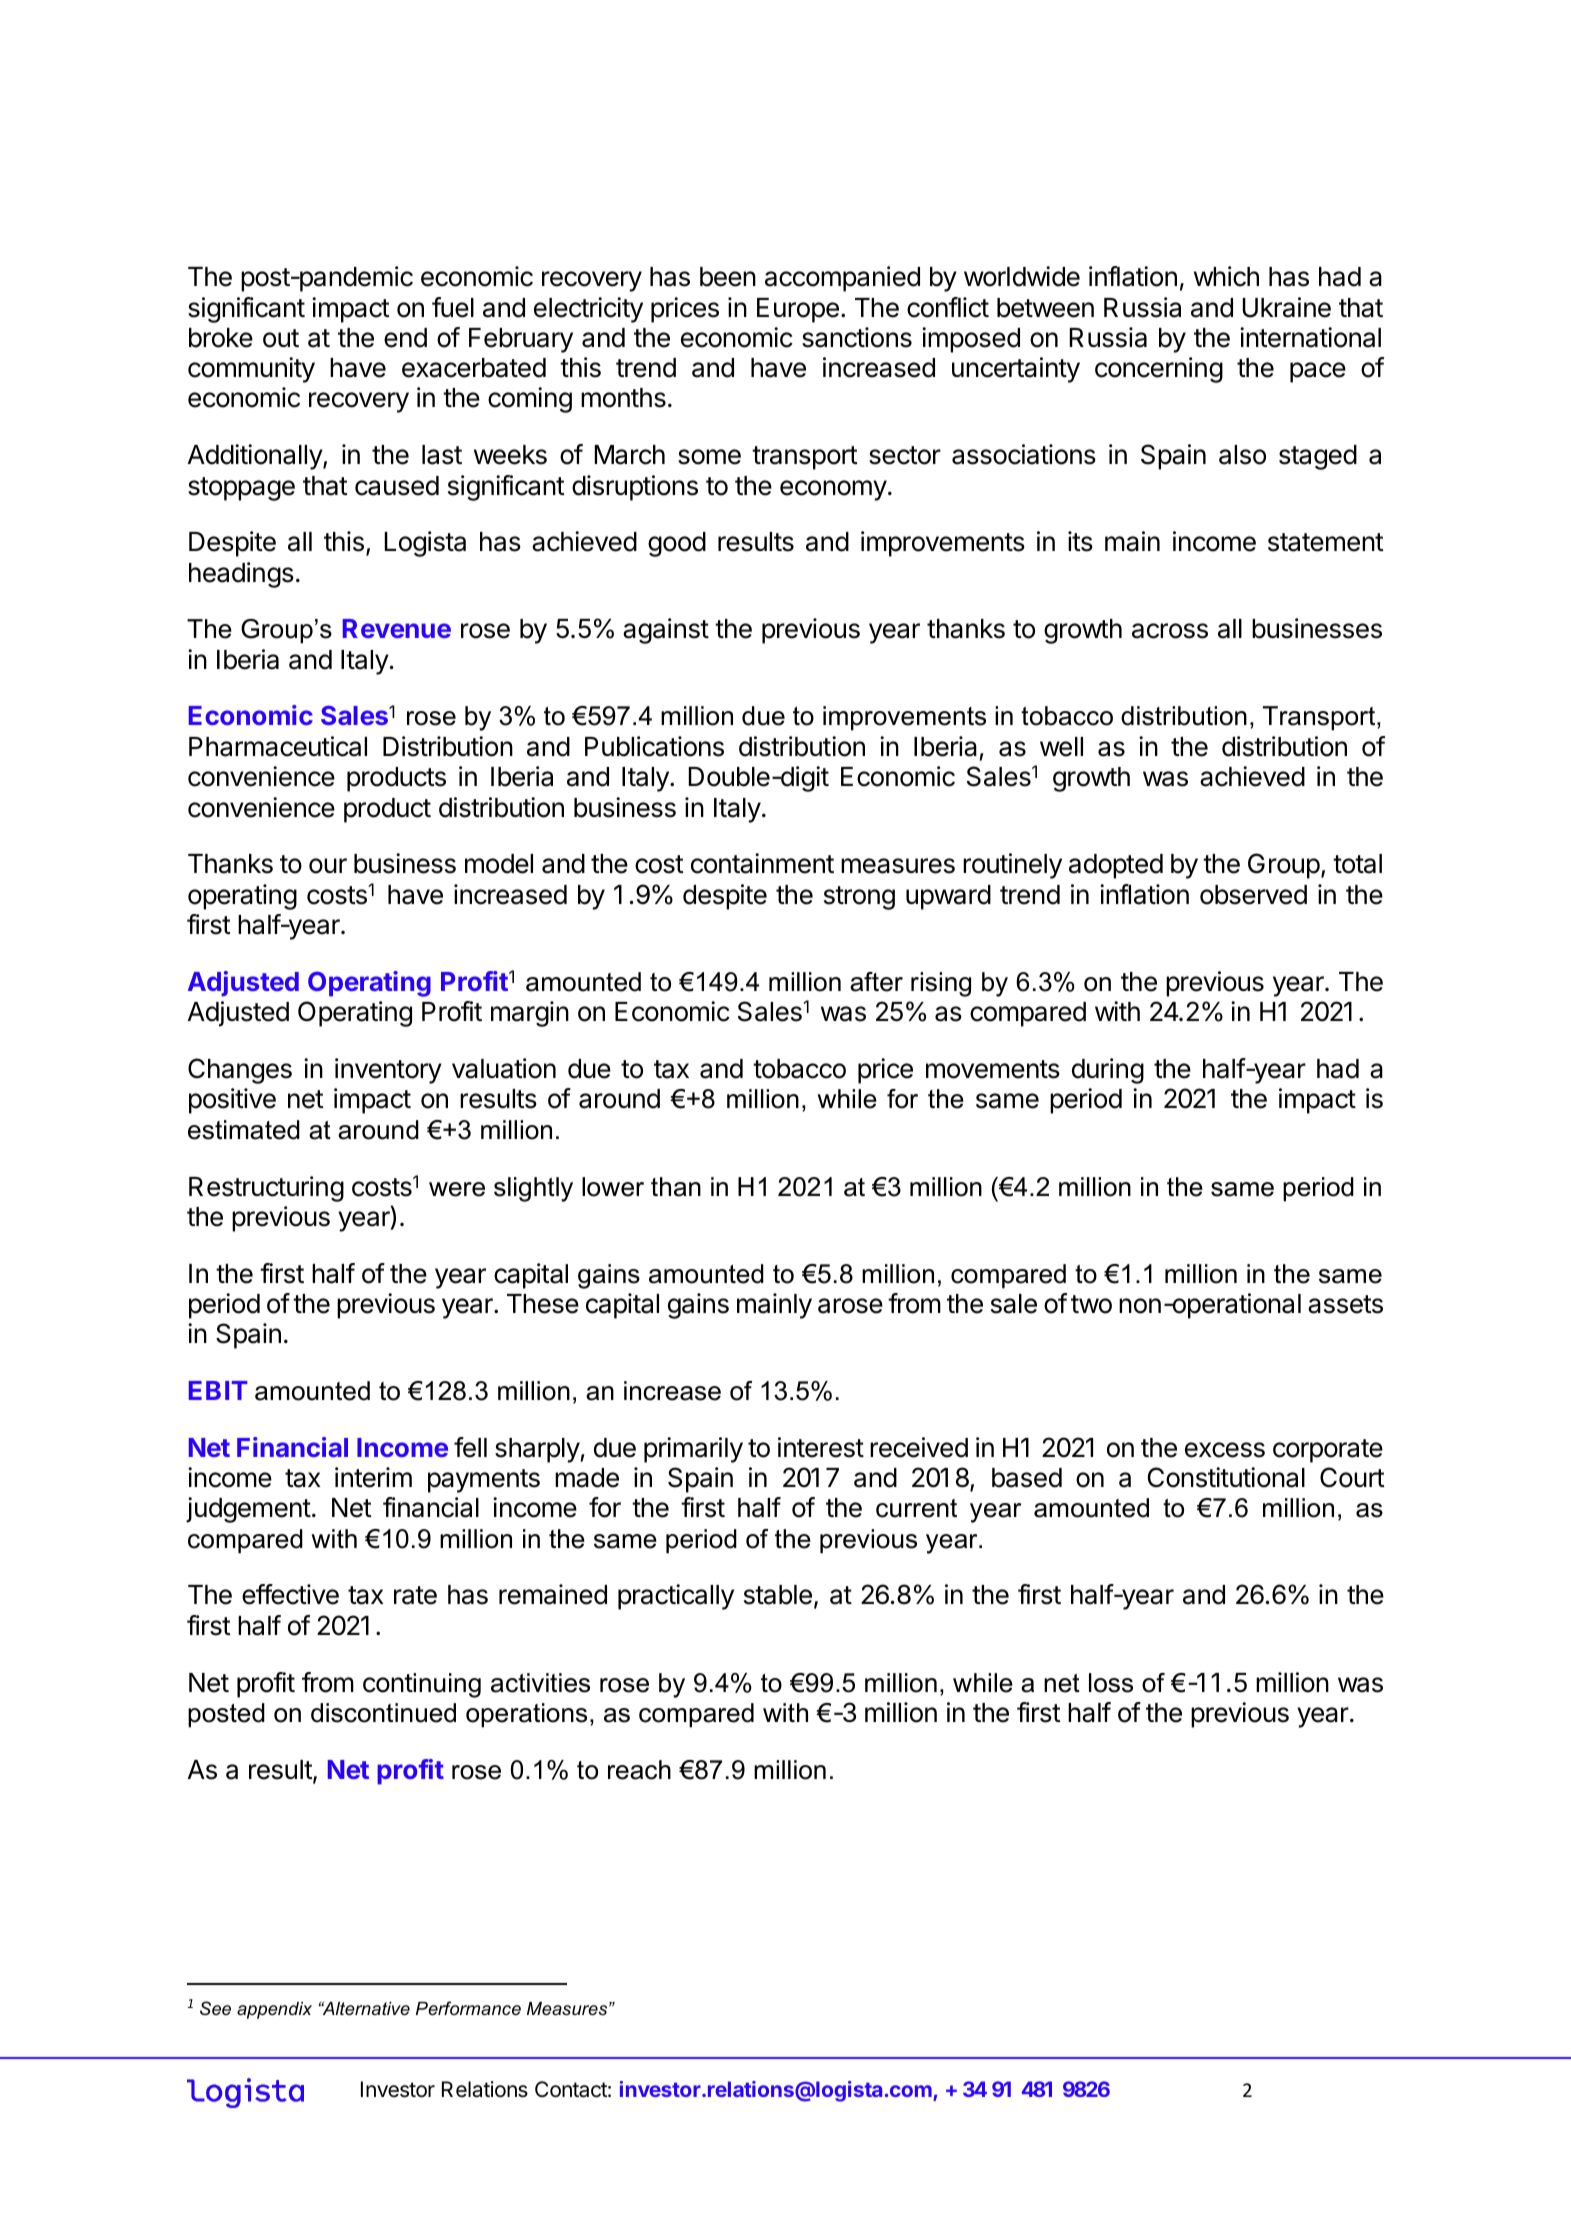  Describe the element at coordinates (388, 1071) in the screenshot. I see `inventory` at that location.
